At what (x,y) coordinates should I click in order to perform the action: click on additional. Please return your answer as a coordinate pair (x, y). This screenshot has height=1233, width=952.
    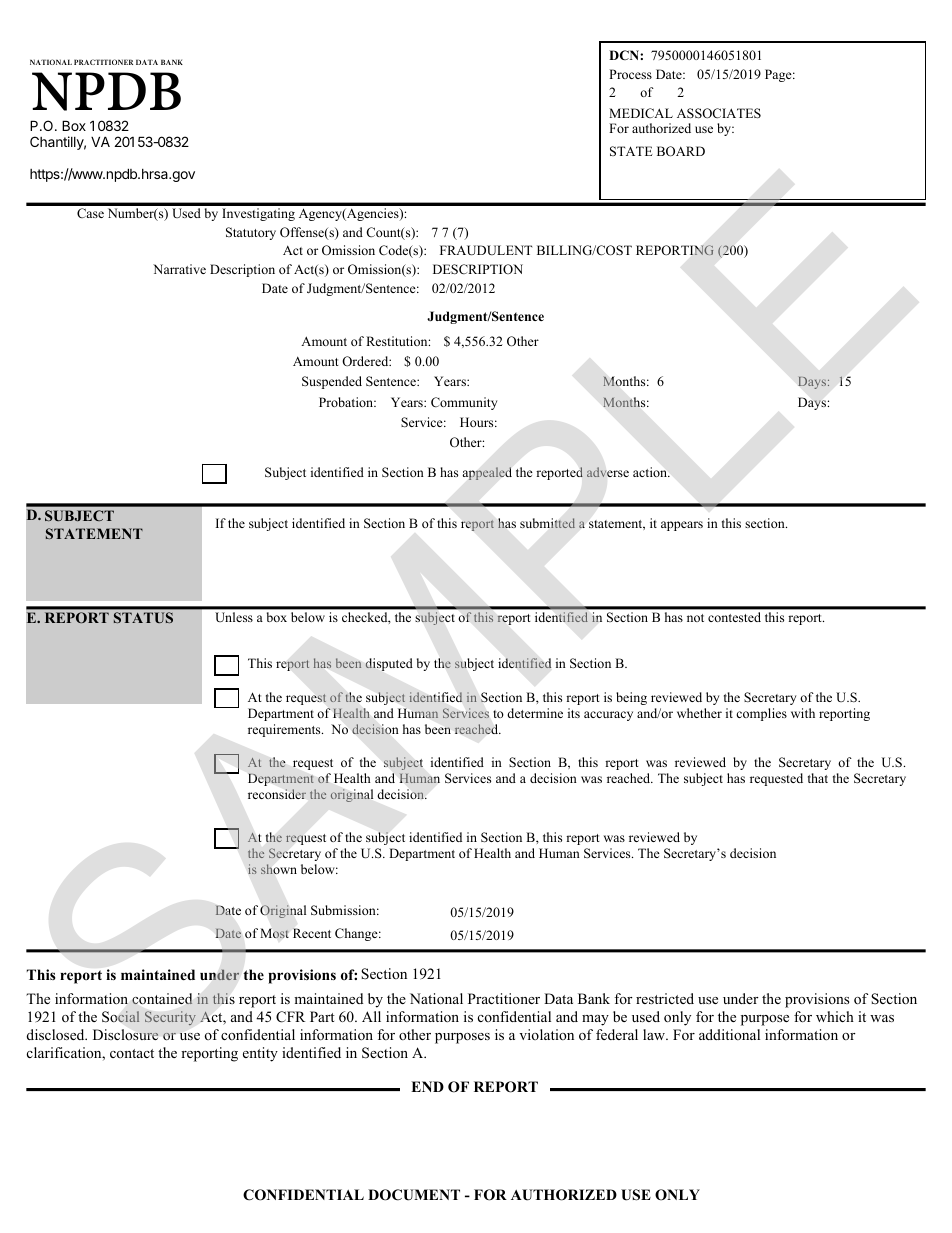
    Looking at the image, I should click on (729, 1034).
